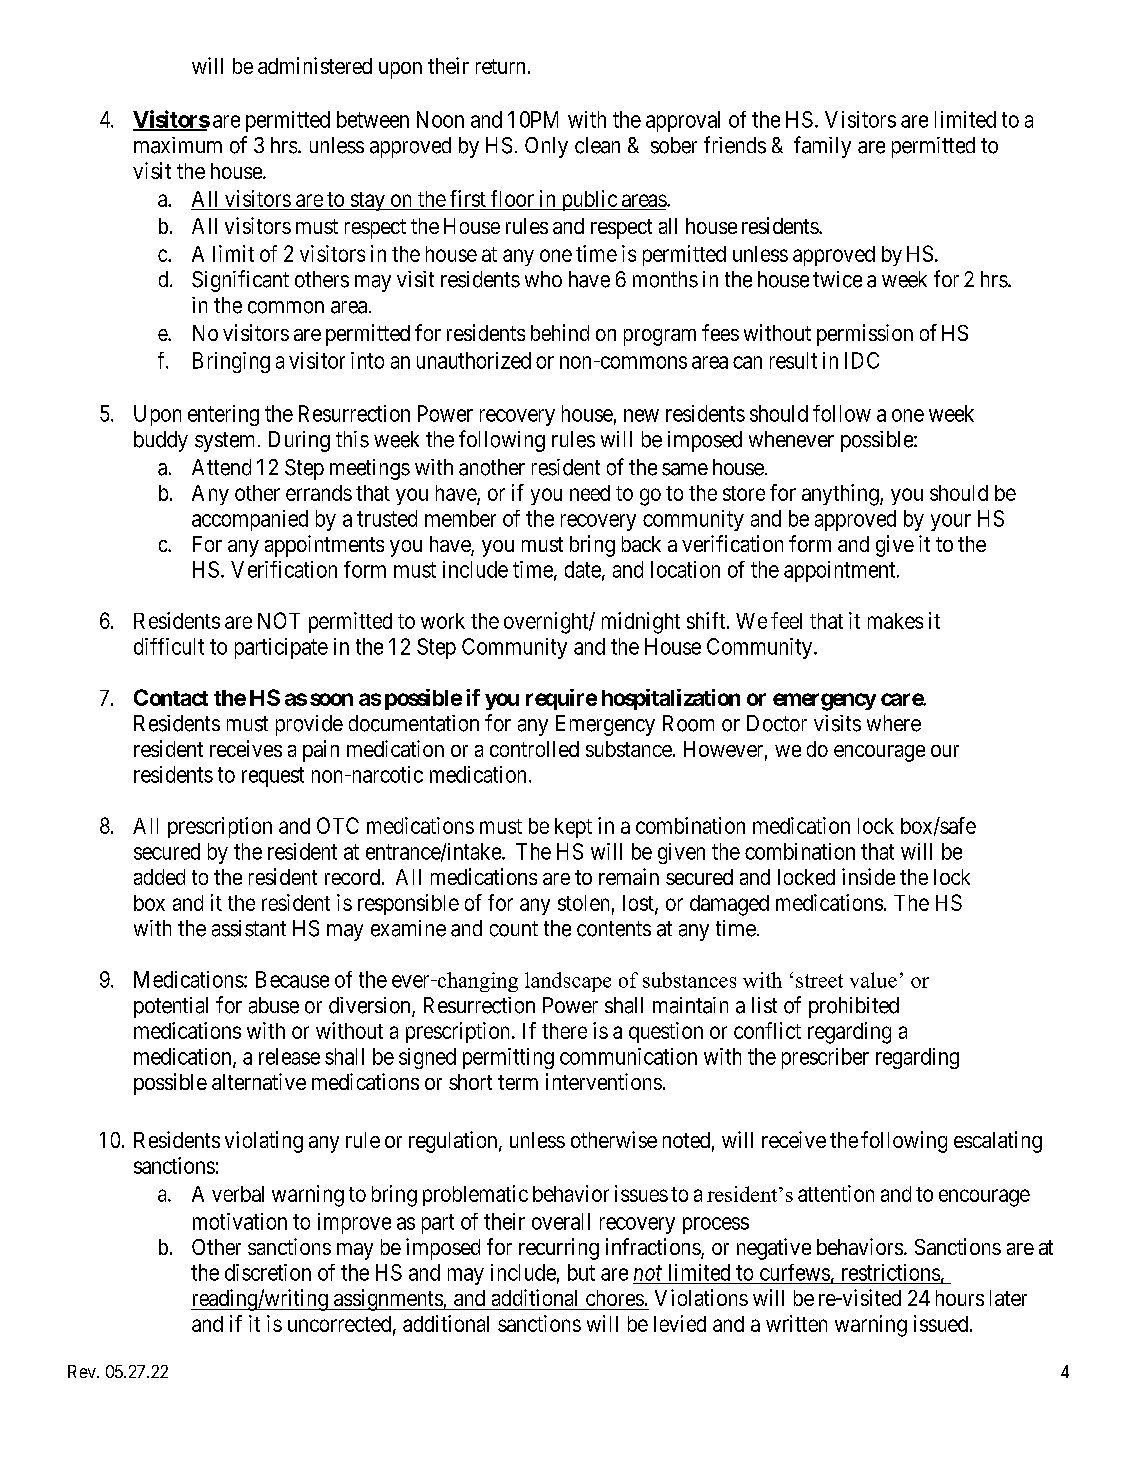 This image has height=1470, width=1136. What do you see at coordinates (641, 415) in the image?
I see `new` at bounding box center [641, 415].
